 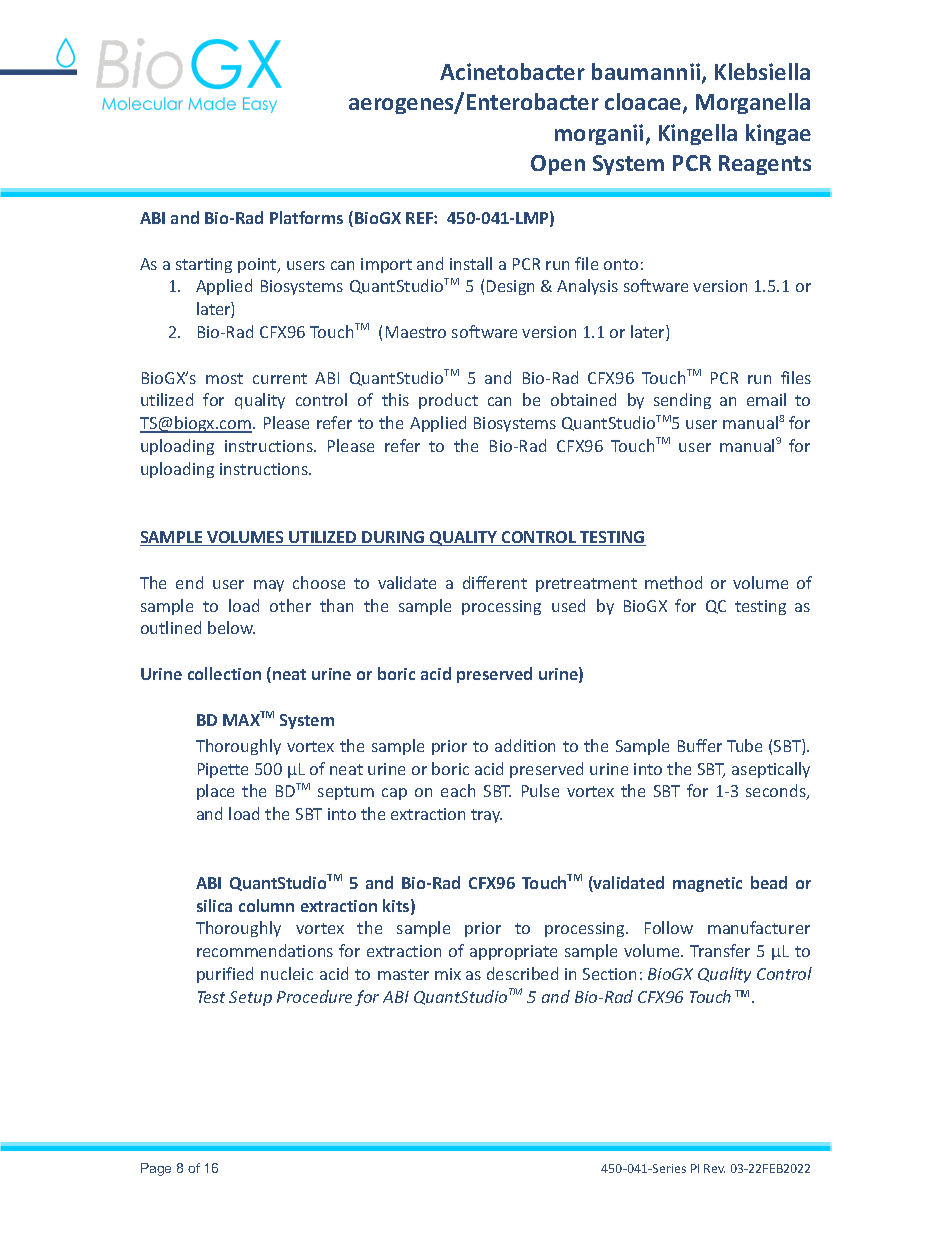 I want to click on most, so click(x=224, y=378).
